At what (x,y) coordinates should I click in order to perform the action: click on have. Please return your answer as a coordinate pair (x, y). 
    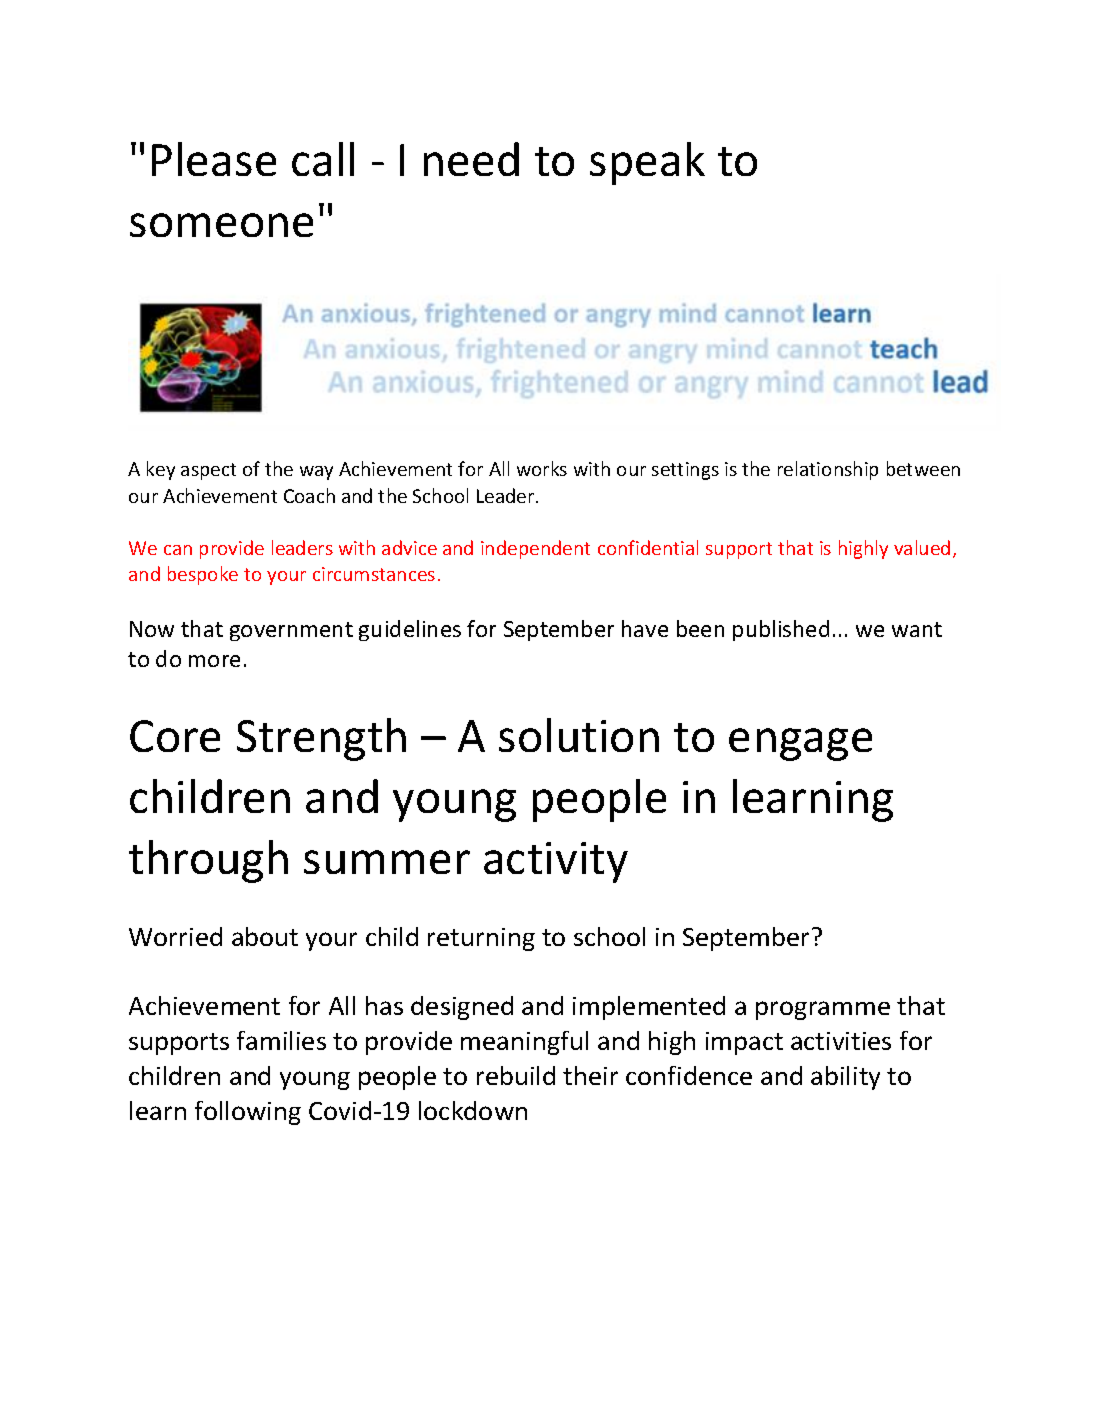
    Looking at the image, I should click on (645, 628).
